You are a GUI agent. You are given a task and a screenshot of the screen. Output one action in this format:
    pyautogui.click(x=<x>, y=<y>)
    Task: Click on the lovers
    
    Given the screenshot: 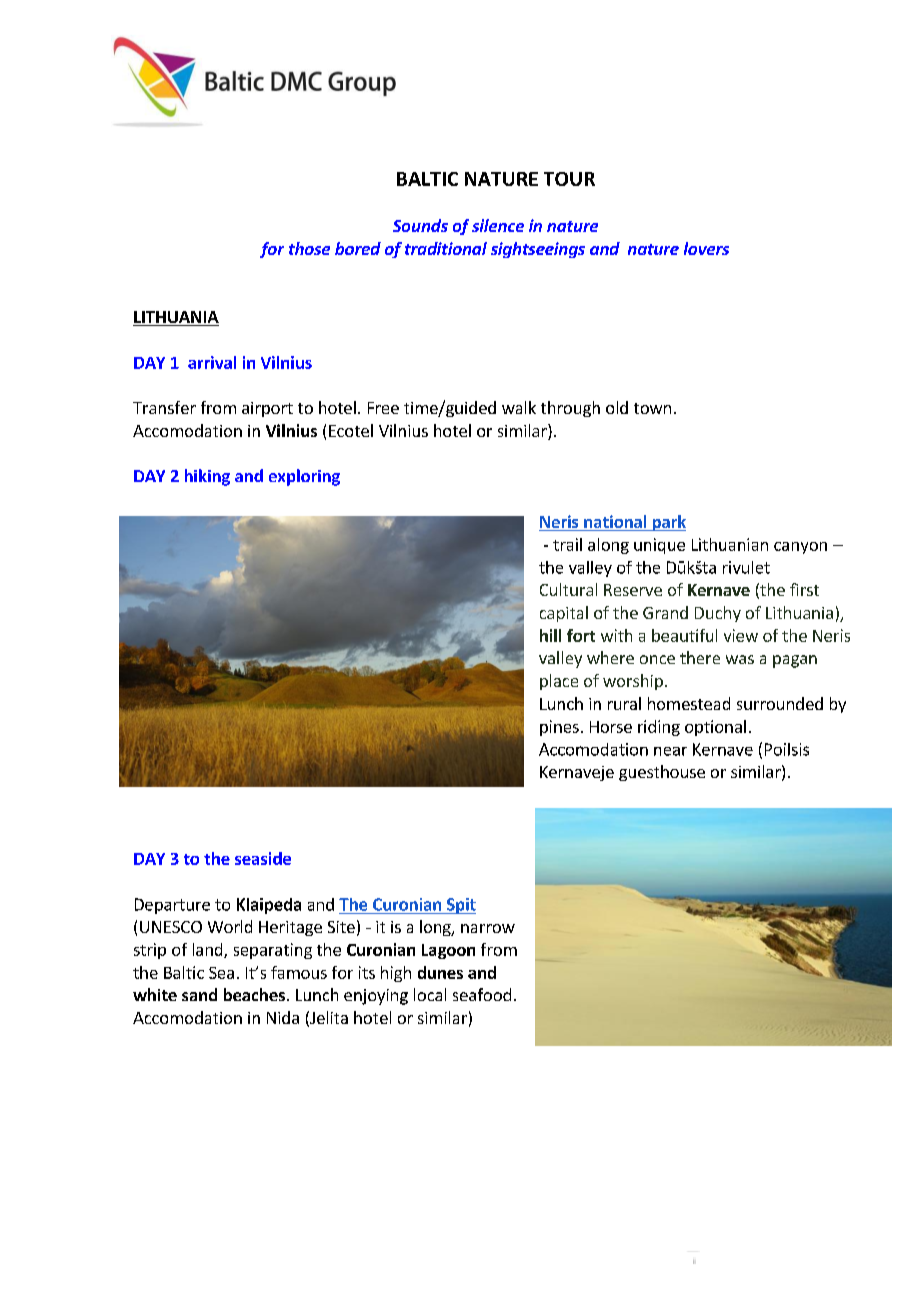 What is the action you would take?
    pyautogui.click(x=706, y=248)
